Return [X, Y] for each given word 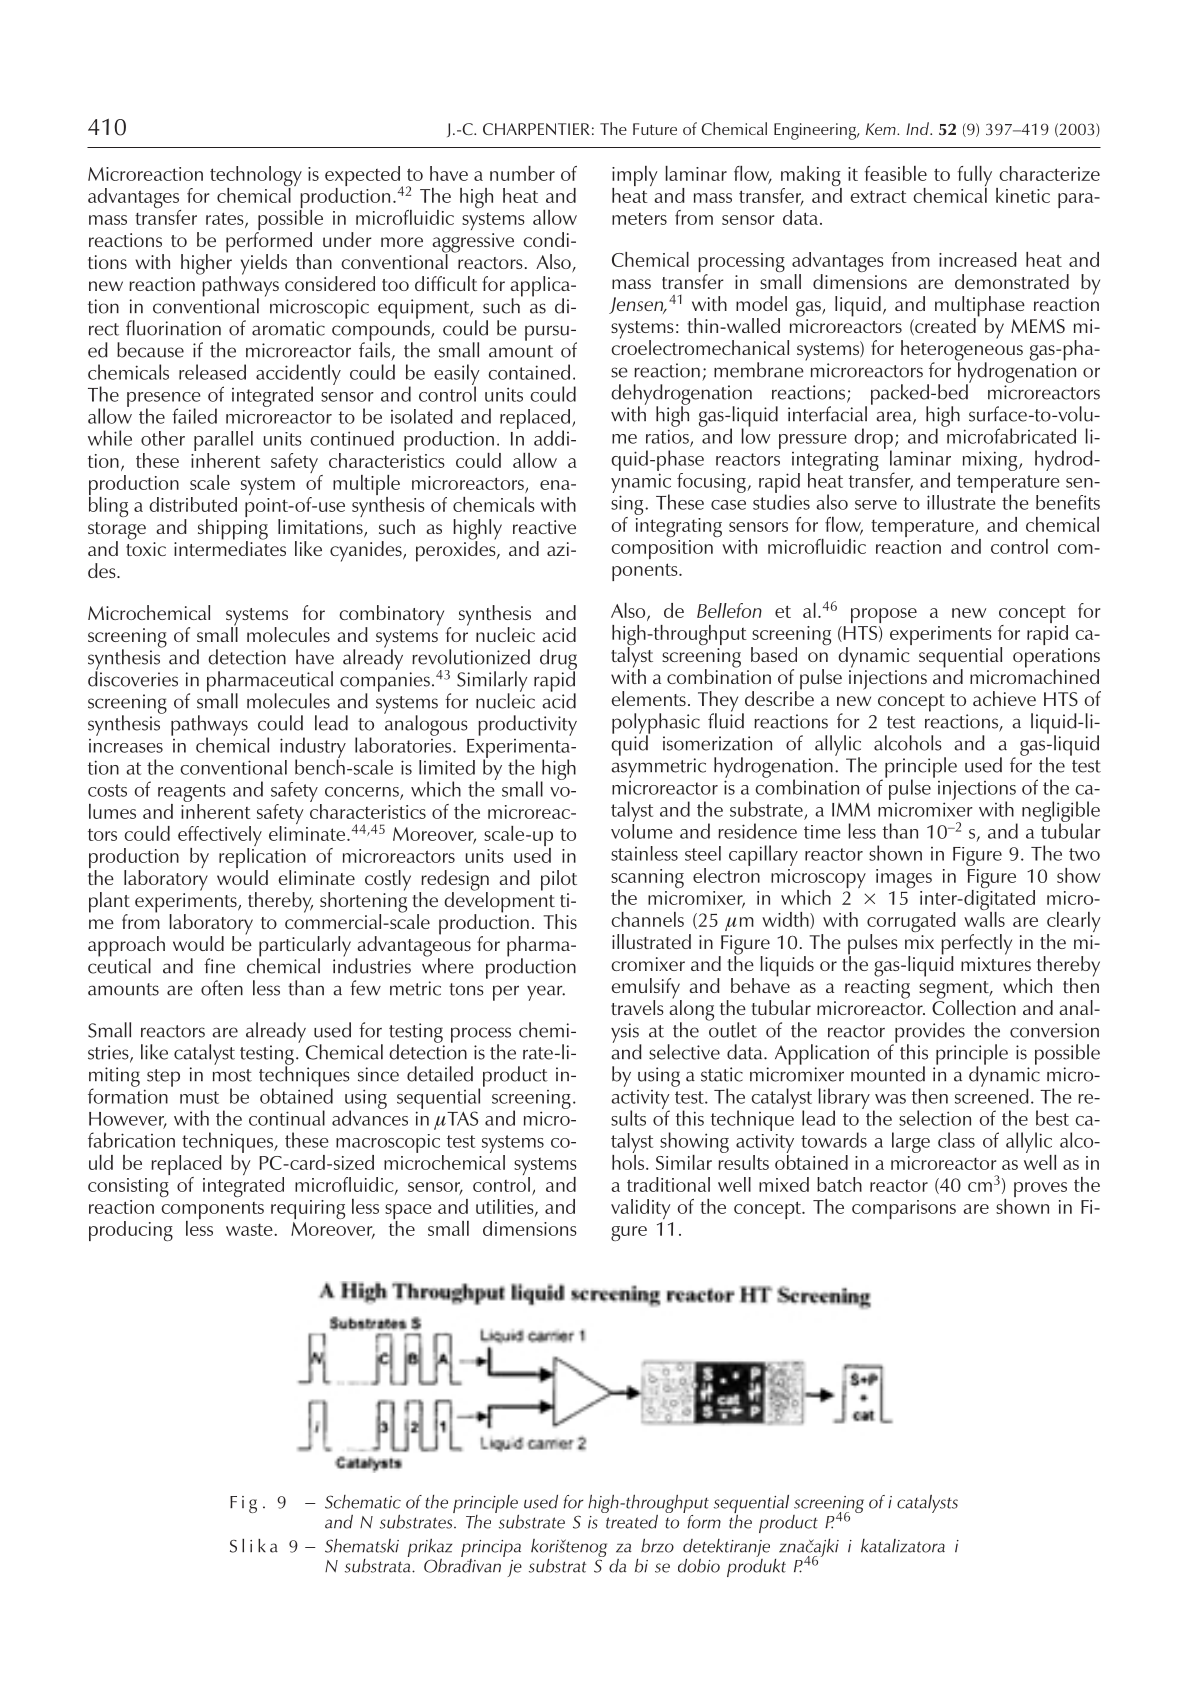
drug [558, 660]
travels [637, 1007]
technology [256, 177]
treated [631, 1520]
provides [929, 1033]
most [232, 1075]
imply [635, 177]
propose [884, 615]
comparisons [904, 1209]
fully [975, 177]
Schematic [363, 1502]
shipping [233, 529]
